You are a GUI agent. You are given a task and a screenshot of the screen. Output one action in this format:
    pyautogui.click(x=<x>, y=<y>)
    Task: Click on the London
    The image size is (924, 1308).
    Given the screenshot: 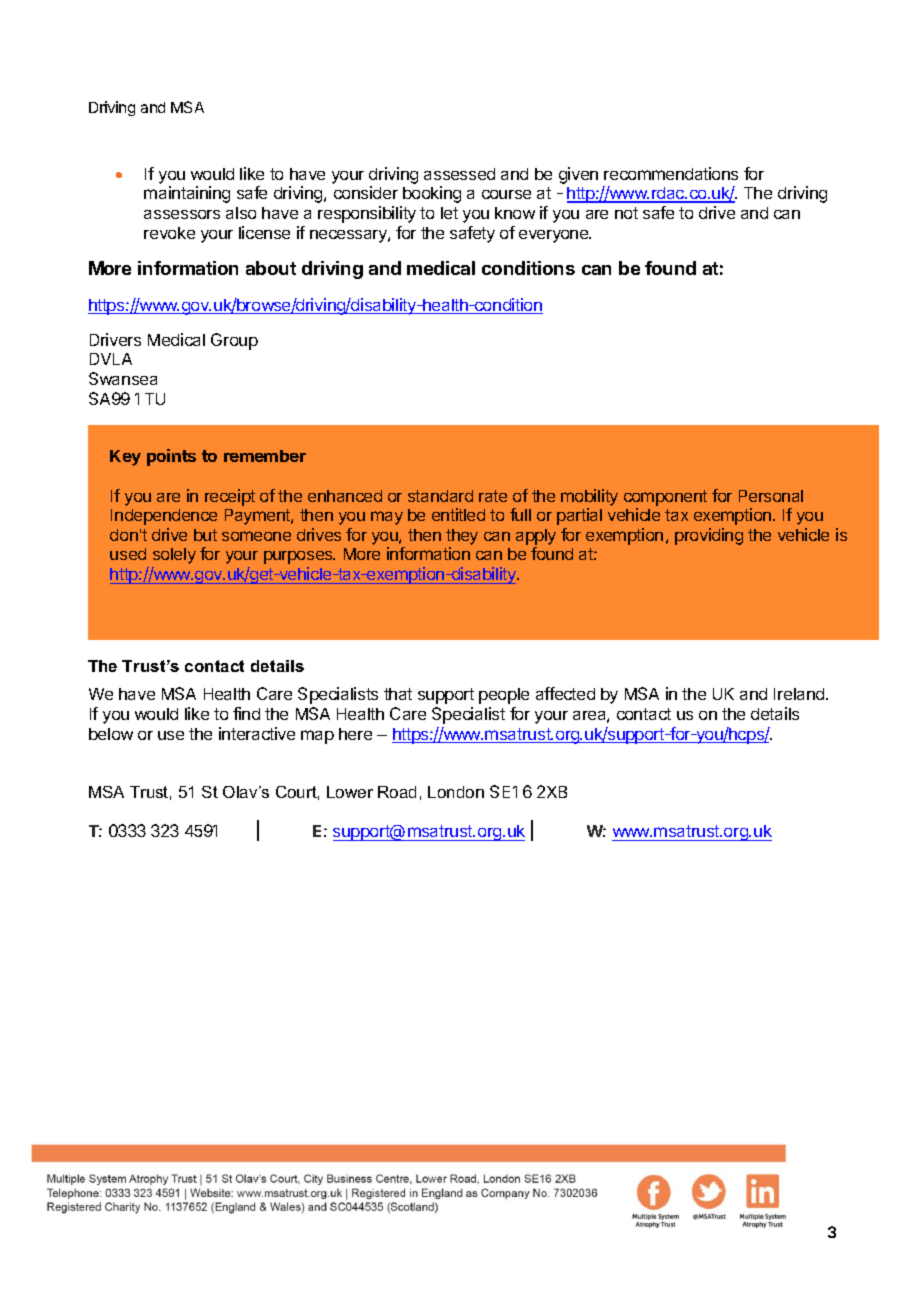 What is the action you would take?
    pyautogui.click(x=456, y=792)
